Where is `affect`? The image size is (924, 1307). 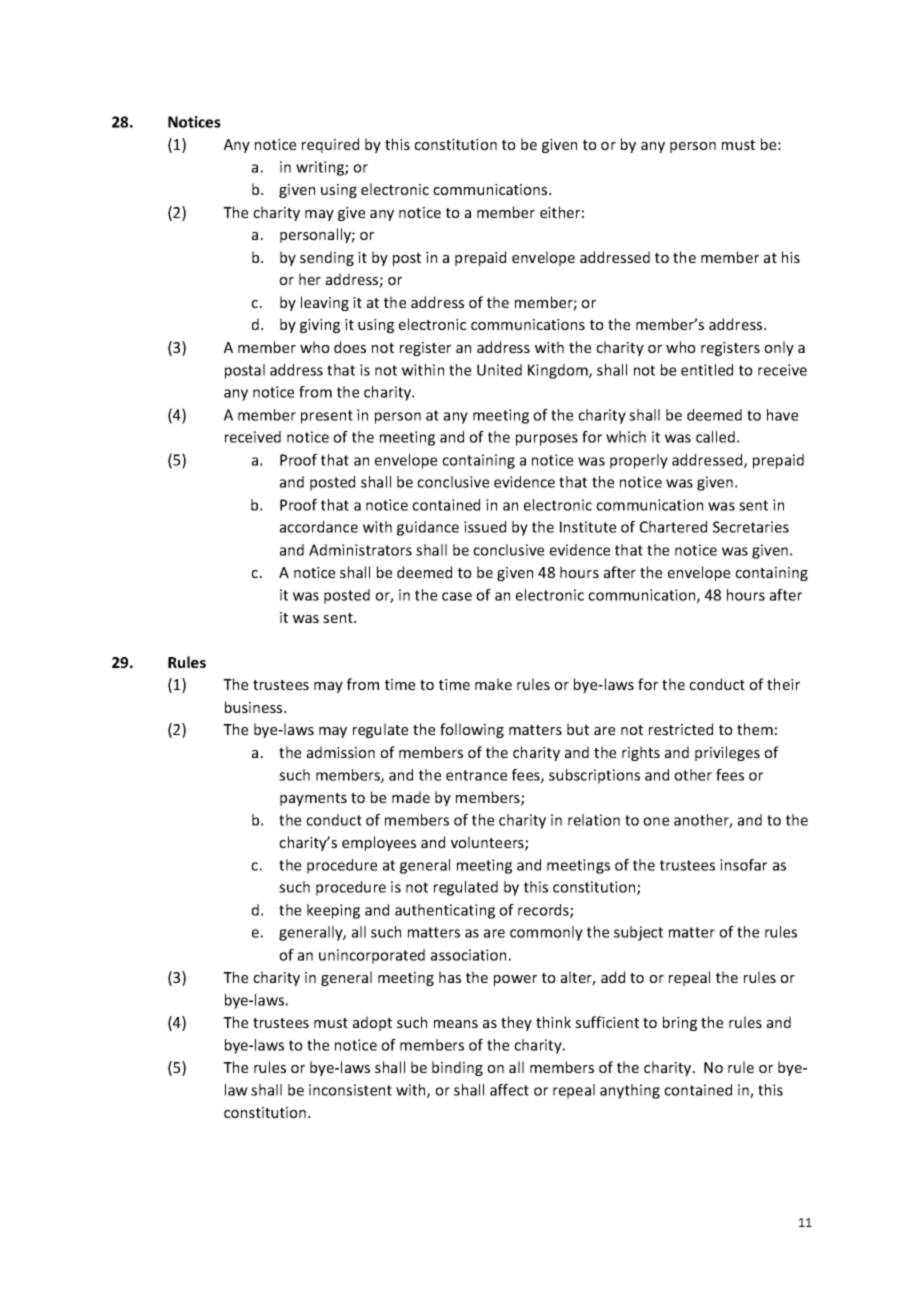 affect is located at coordinates (509, 1090).
